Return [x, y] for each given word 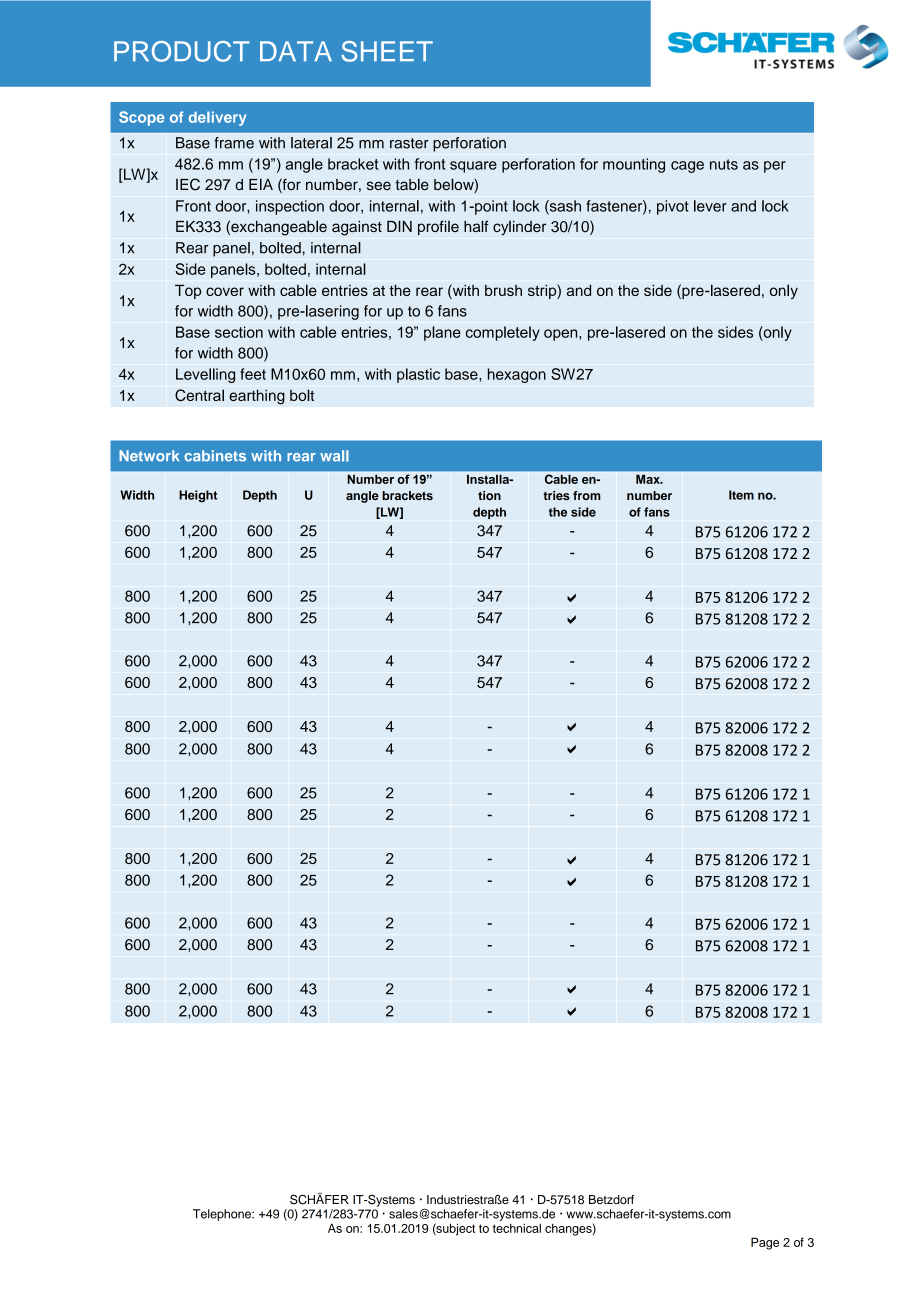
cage [687, 167]
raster [409, 143]
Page [765, 1243]
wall [334, 456]
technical [517, 1228]
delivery [217, 118]
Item [741, 495]
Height [198, 496]
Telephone [223, 1215]
